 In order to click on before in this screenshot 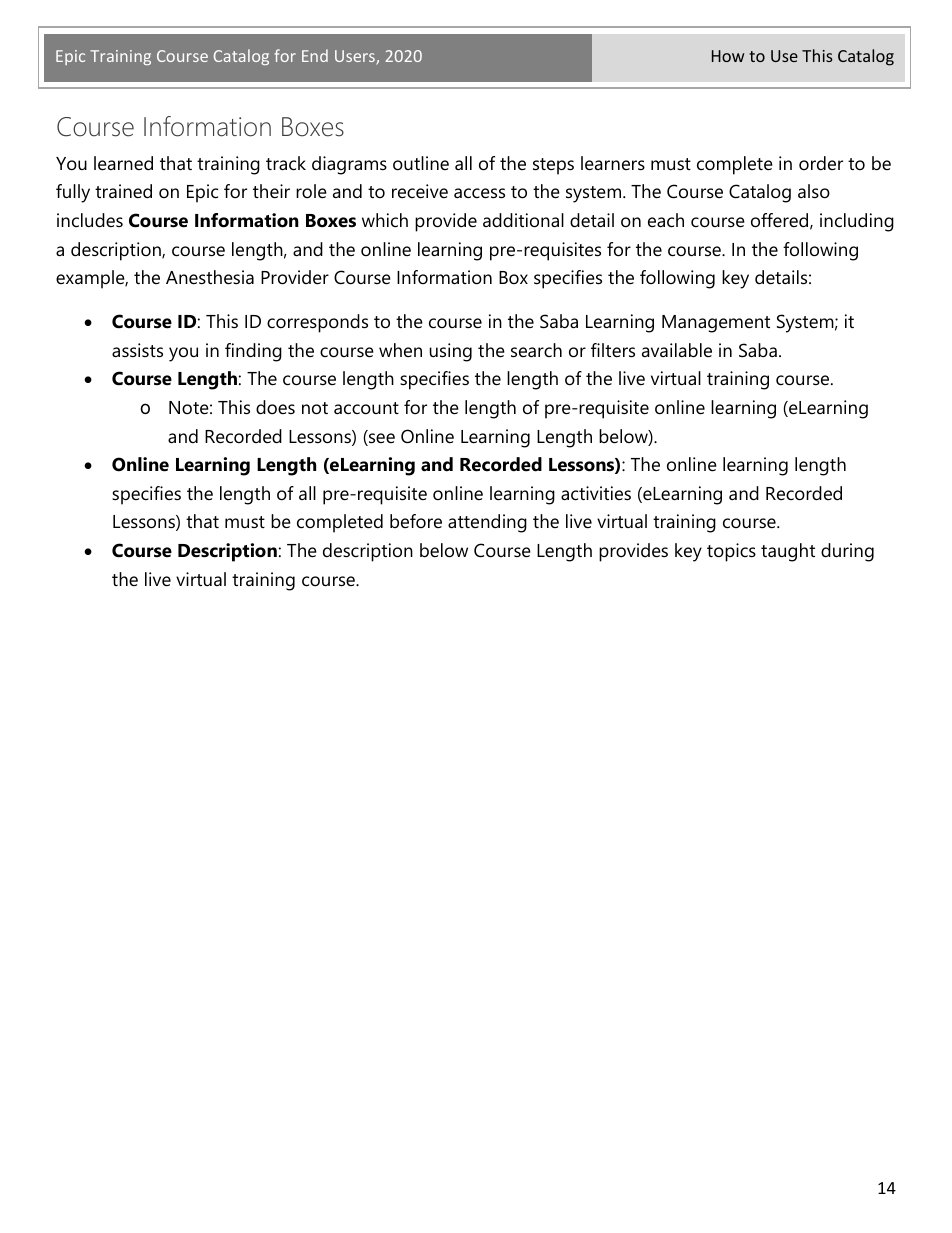, I will do `click(416, 521)`.
